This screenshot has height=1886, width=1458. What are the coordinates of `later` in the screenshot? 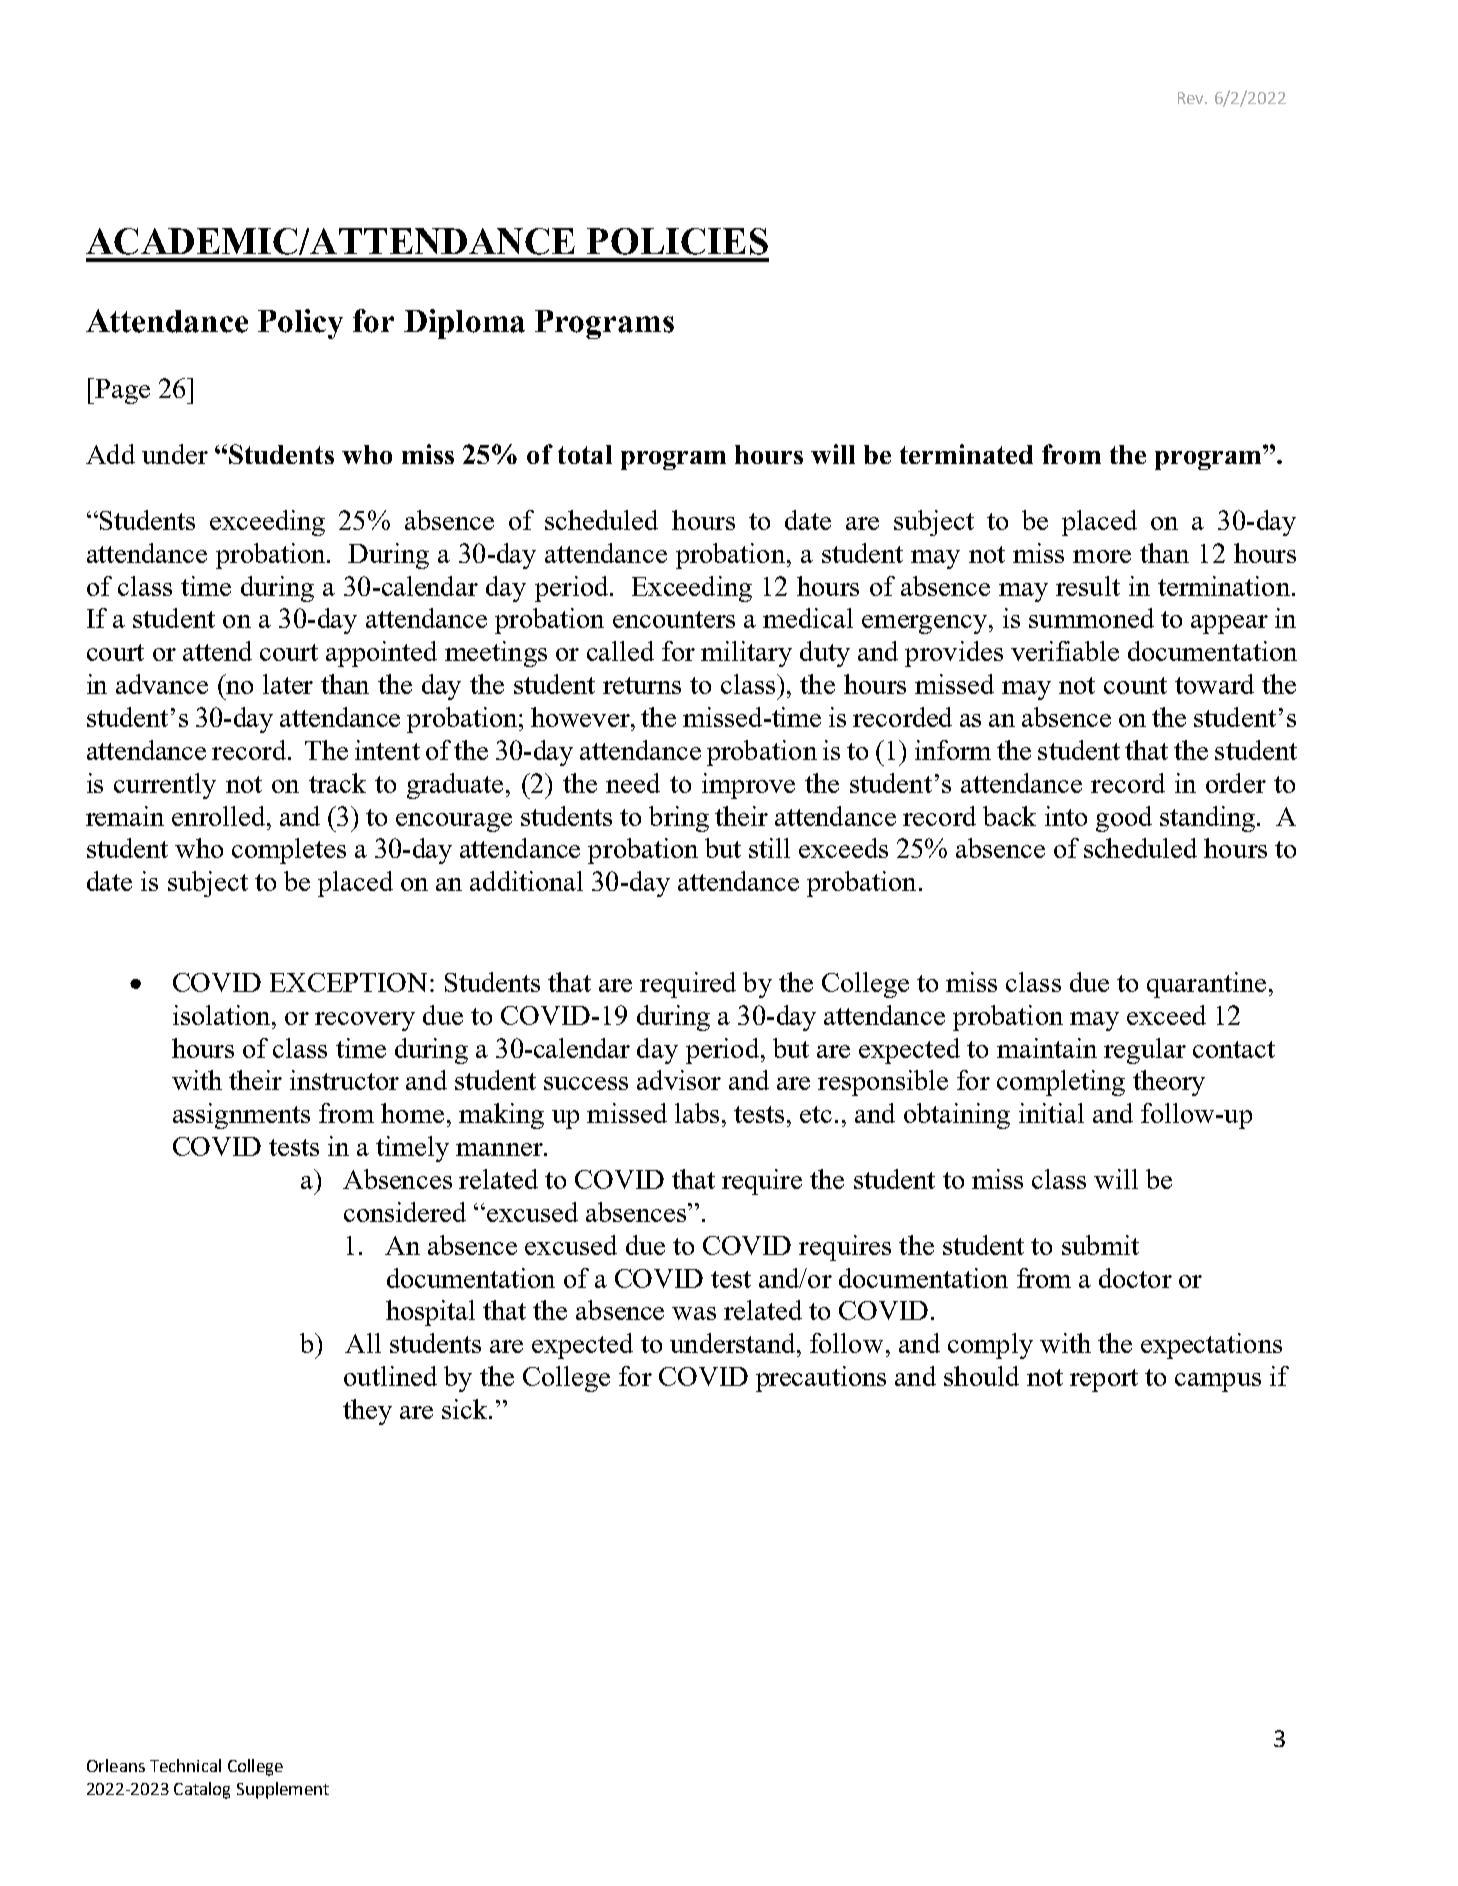 It's located at (288, 684).
